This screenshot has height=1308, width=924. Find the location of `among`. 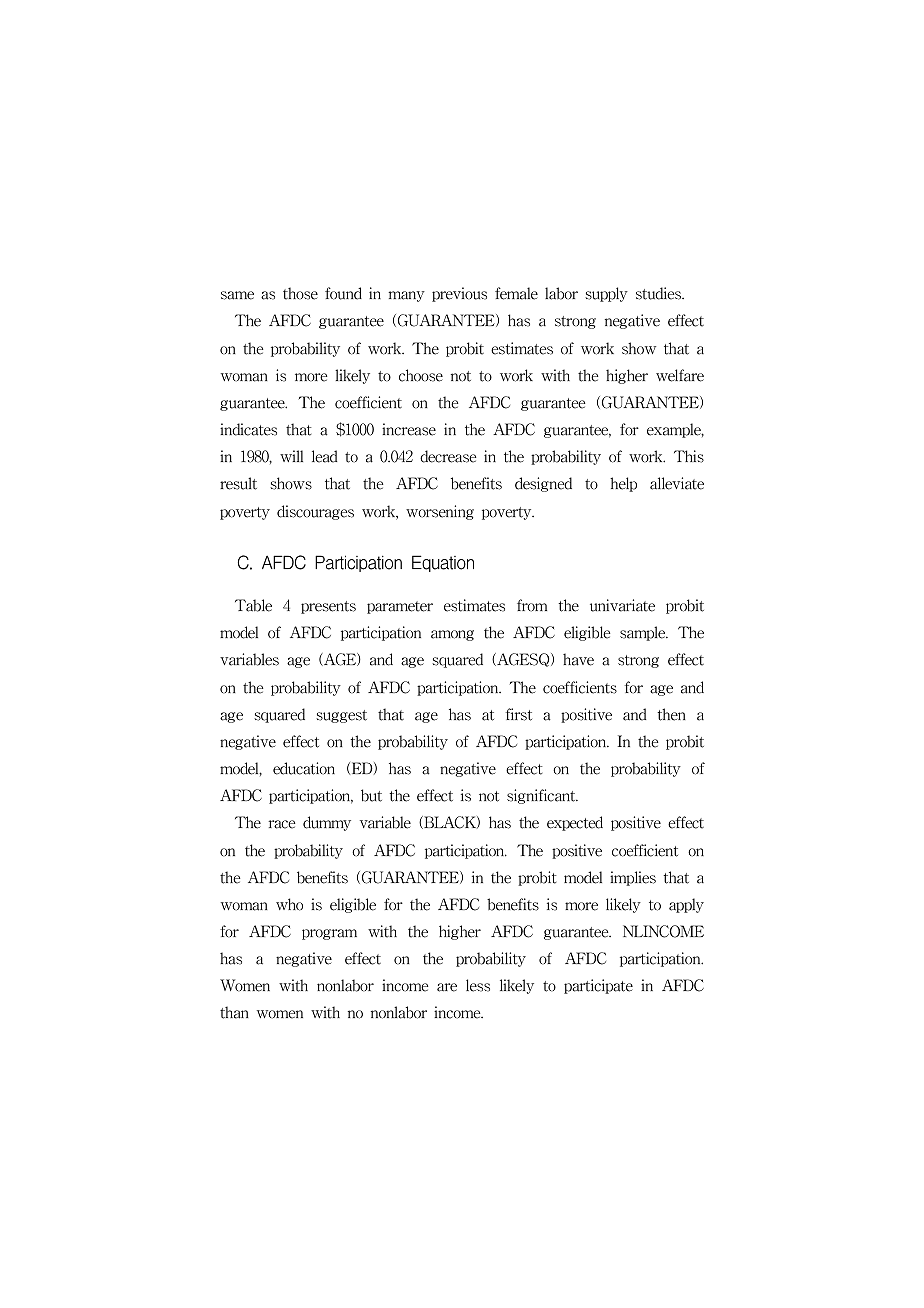

among is located at coordinates (452, 635).
